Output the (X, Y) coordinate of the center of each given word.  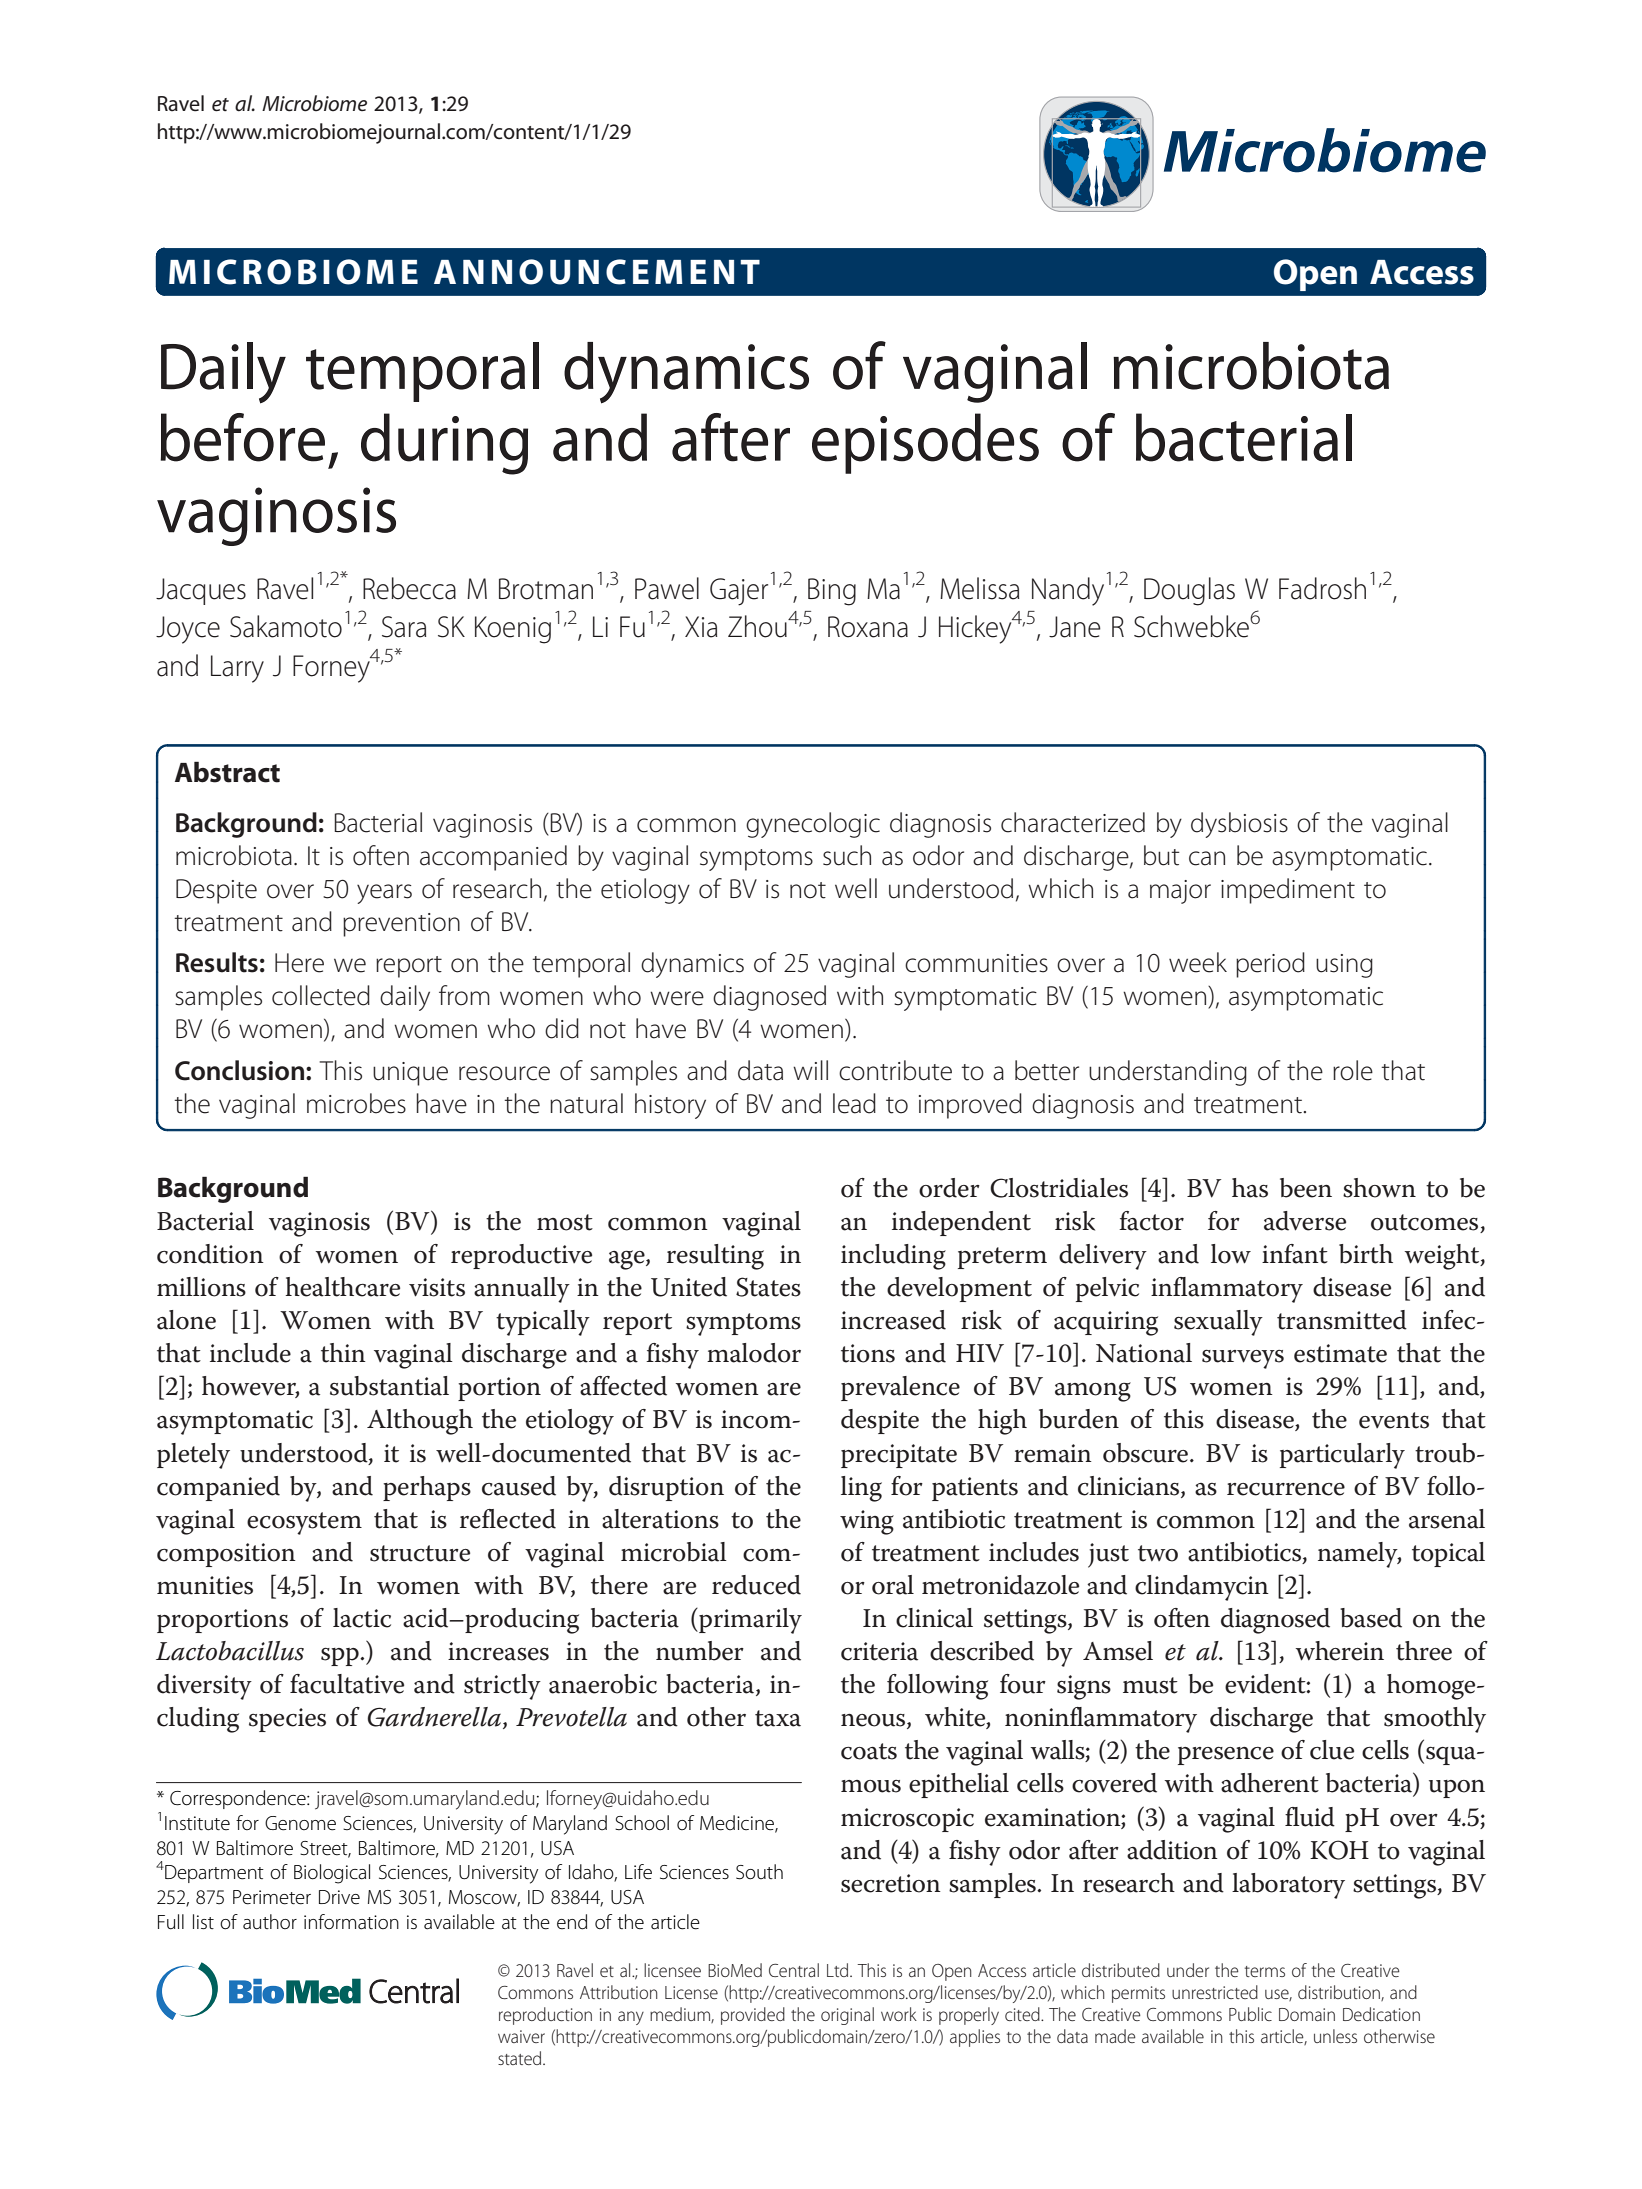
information (351, 1922)
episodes (925, 443)
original (847, 2016)
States (768, 1287)
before (242, 437)
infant (1295, 1254)
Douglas (1189, 591)
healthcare (342, 1287)
